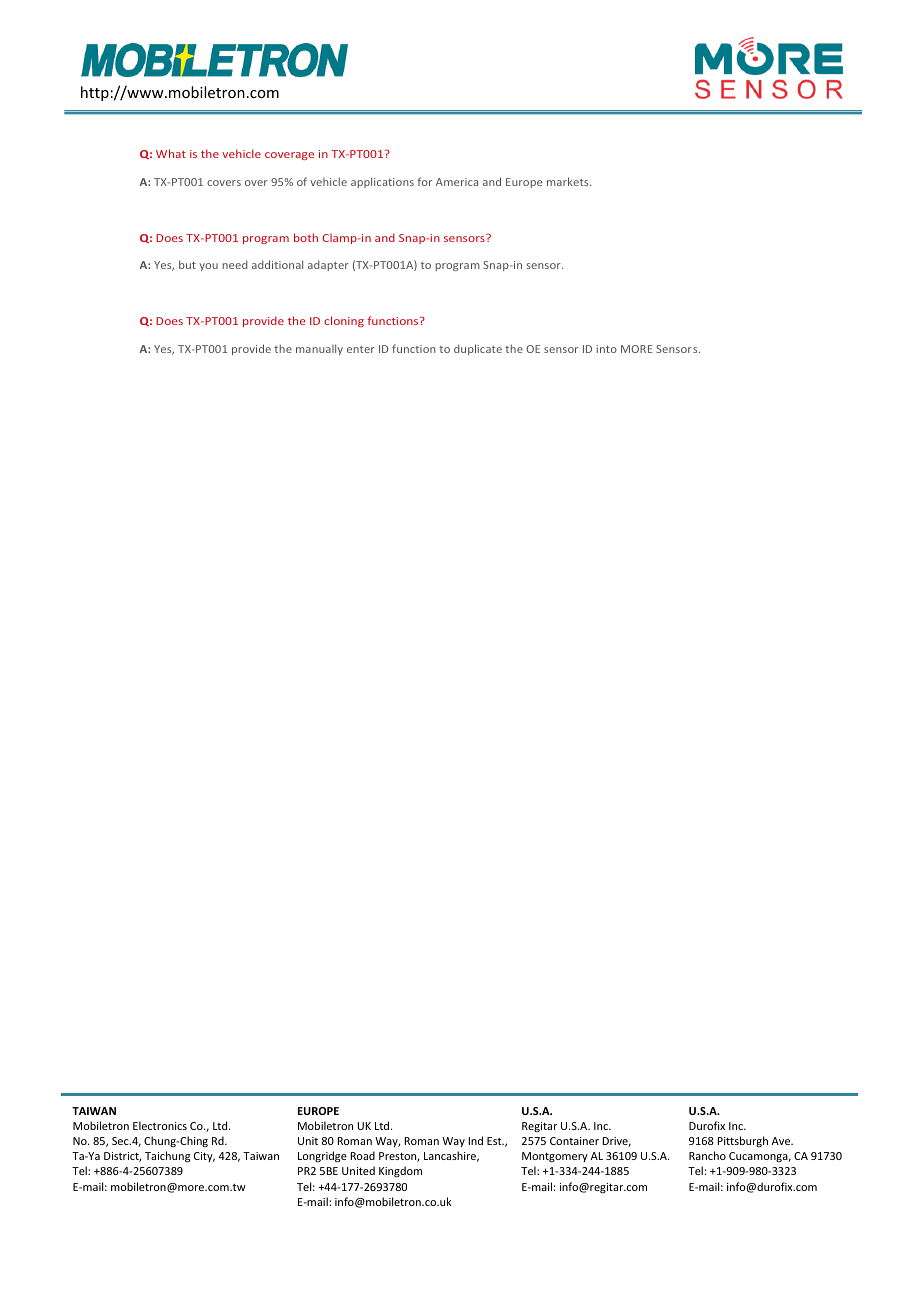  Describe the element at coordinates (319, 349) in the screenshot. I see `manually` at that location.
